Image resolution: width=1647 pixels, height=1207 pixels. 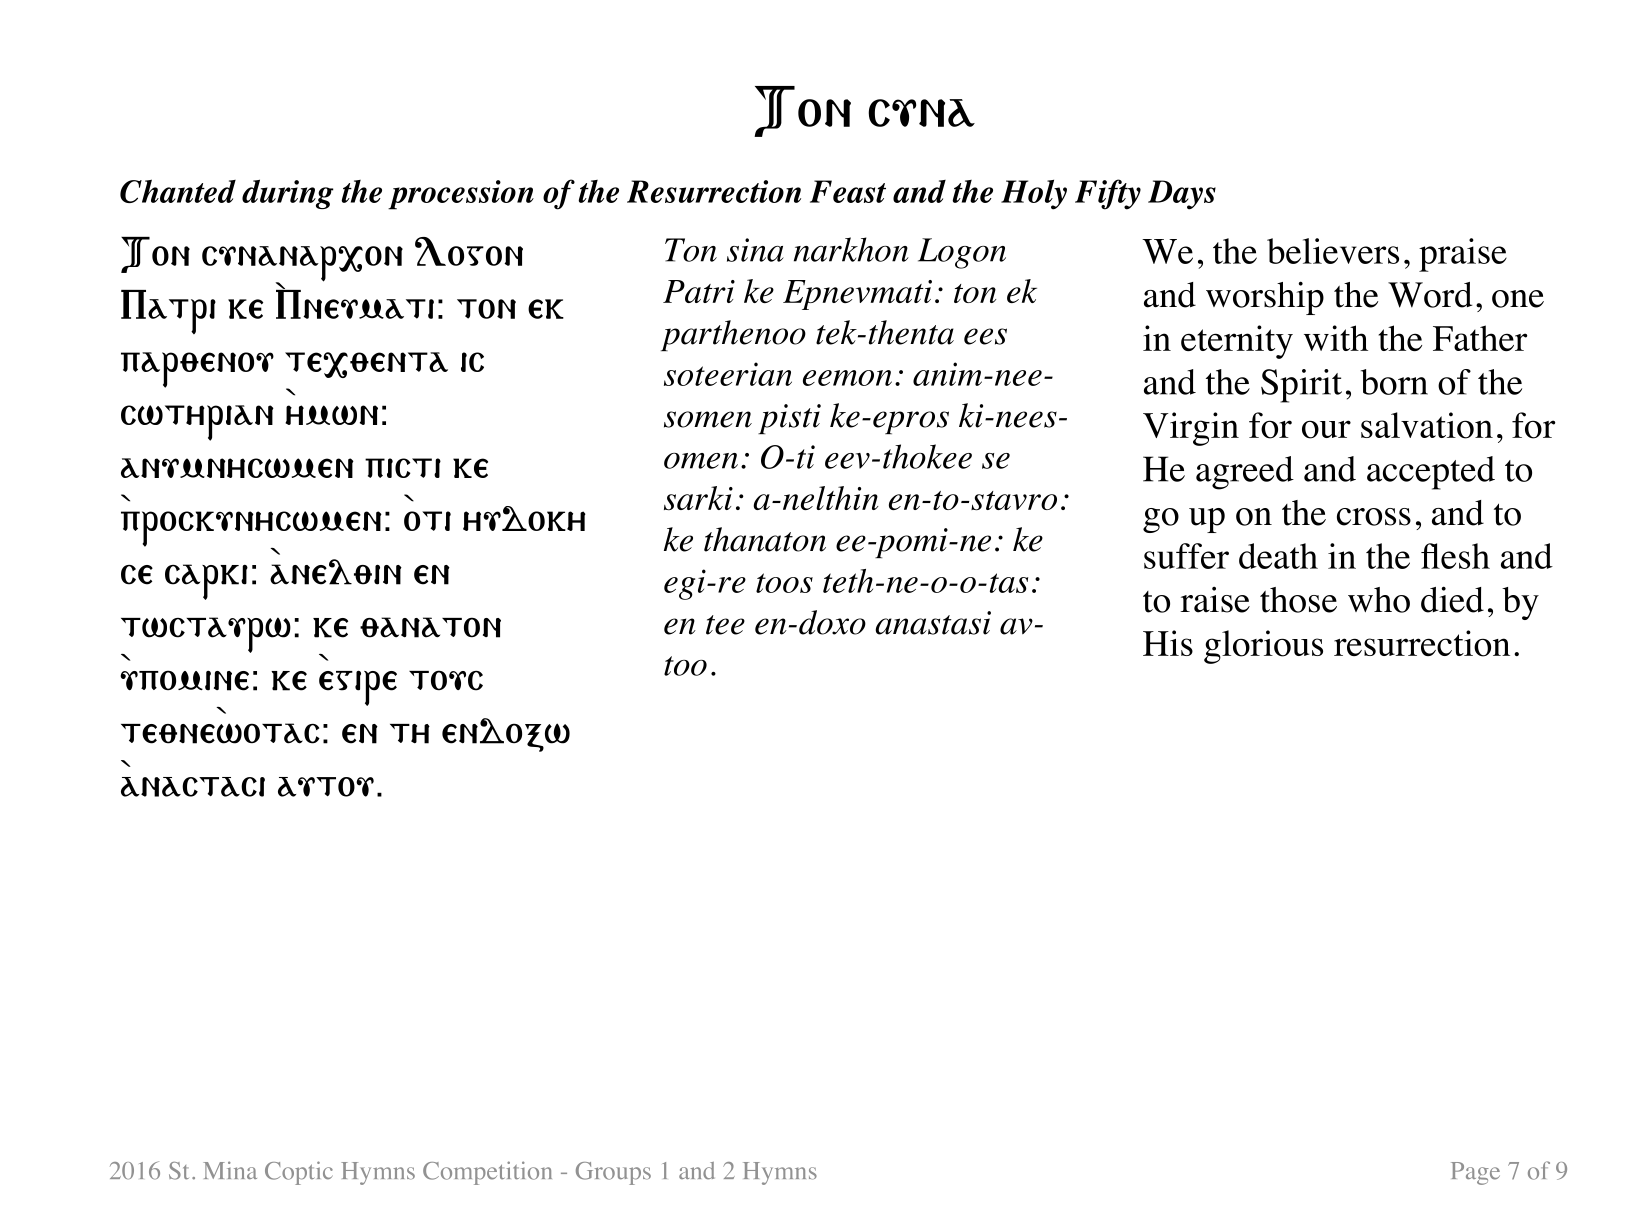 I want to click on toos, so click(x=784, y=583).
